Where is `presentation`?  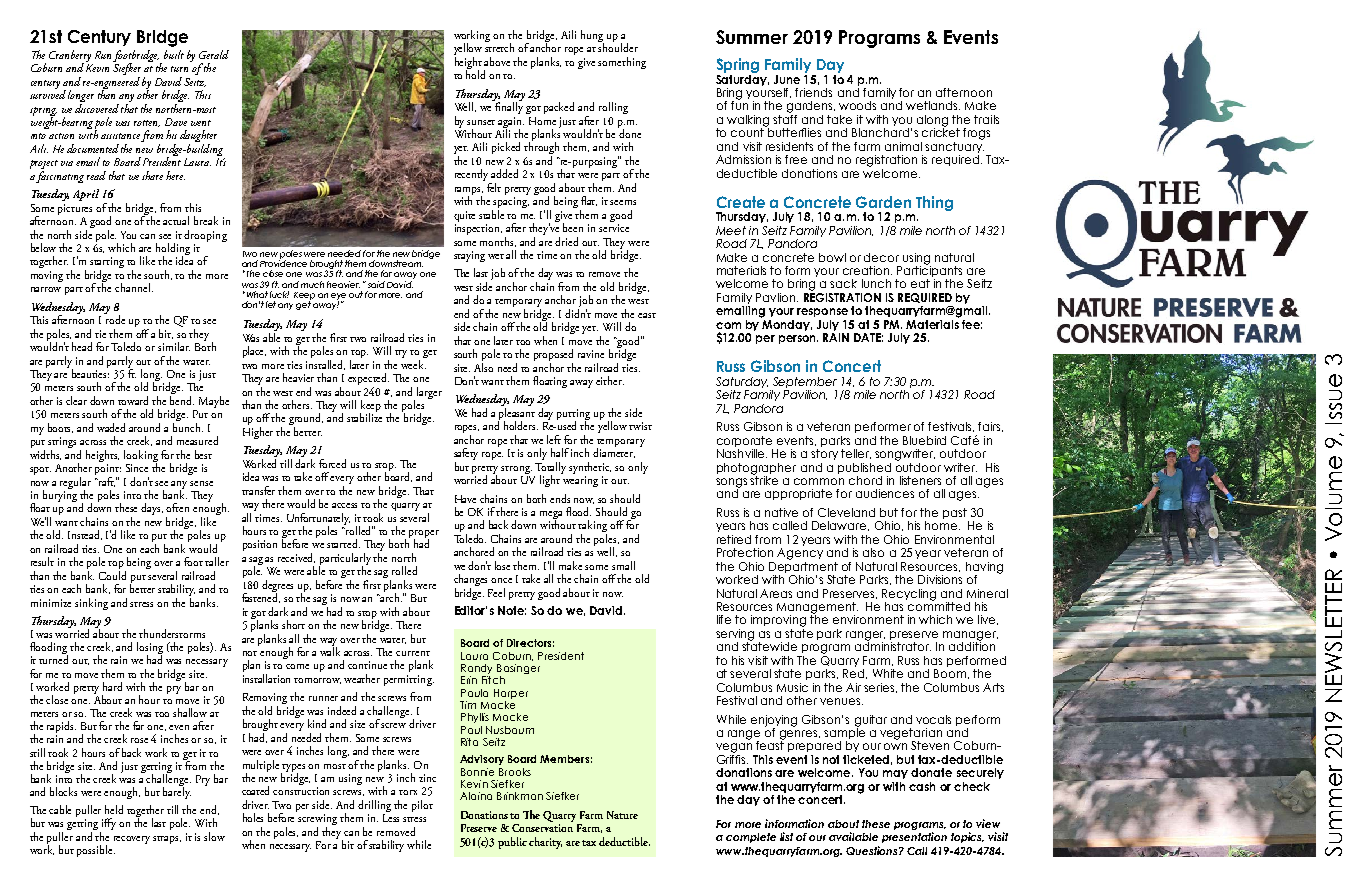
presentation is located at coordinates (914, 837).
